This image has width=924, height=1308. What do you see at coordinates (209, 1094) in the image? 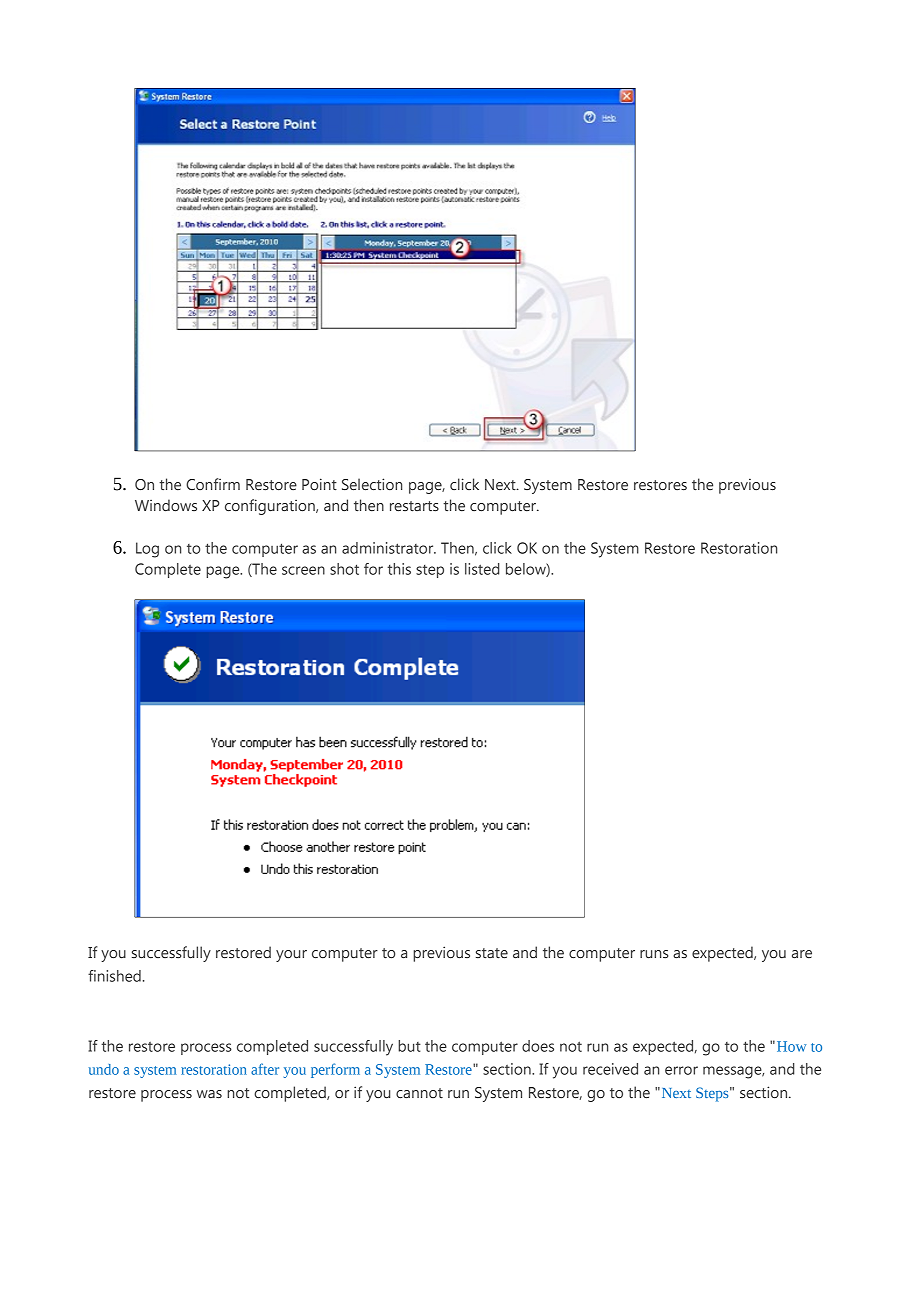
I see `was` at bounding box center [209, 1094].
